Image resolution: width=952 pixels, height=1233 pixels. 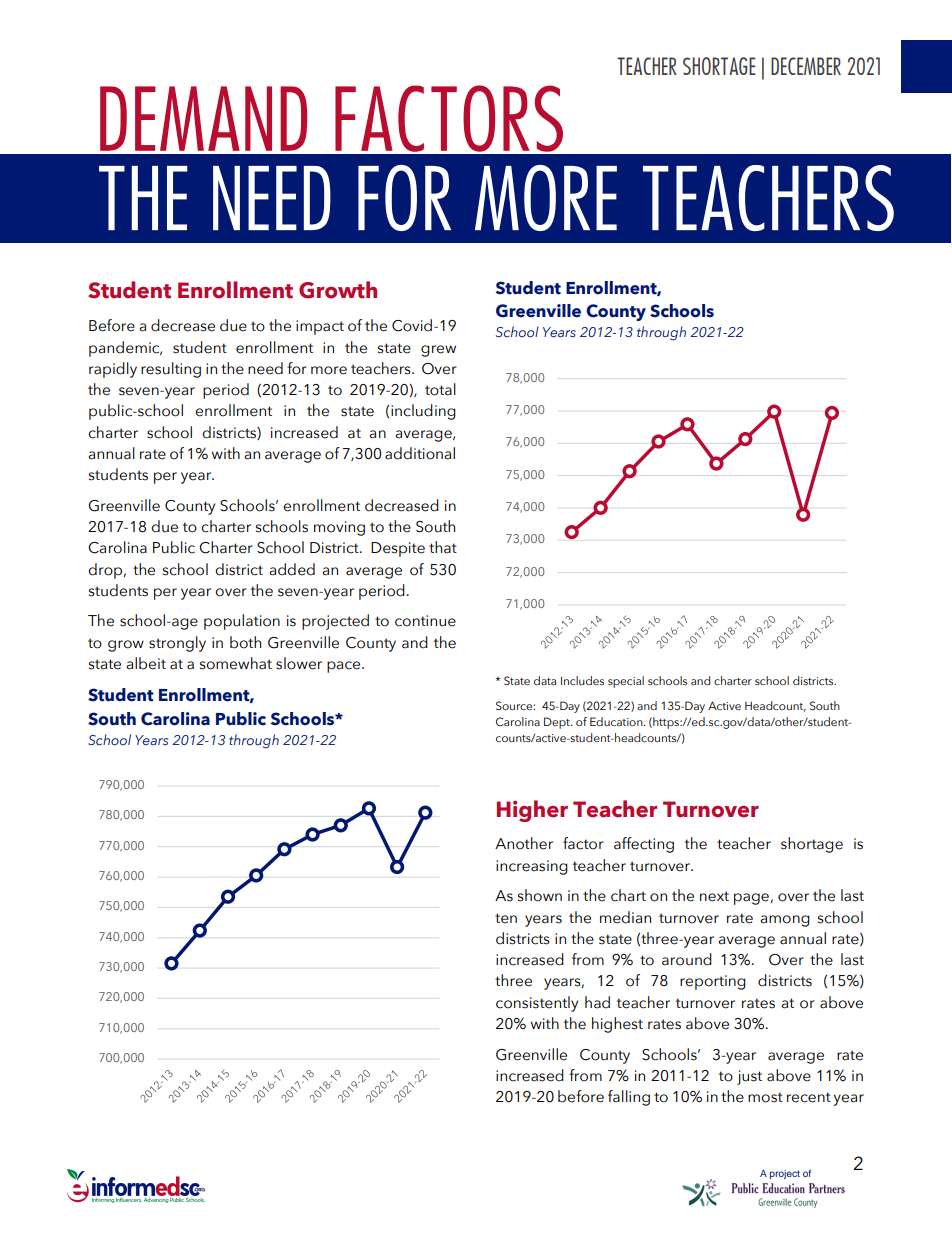 What do you see at coordinates (617, 721) in the image?
I see `Education` at bounding box center [617, 721].
